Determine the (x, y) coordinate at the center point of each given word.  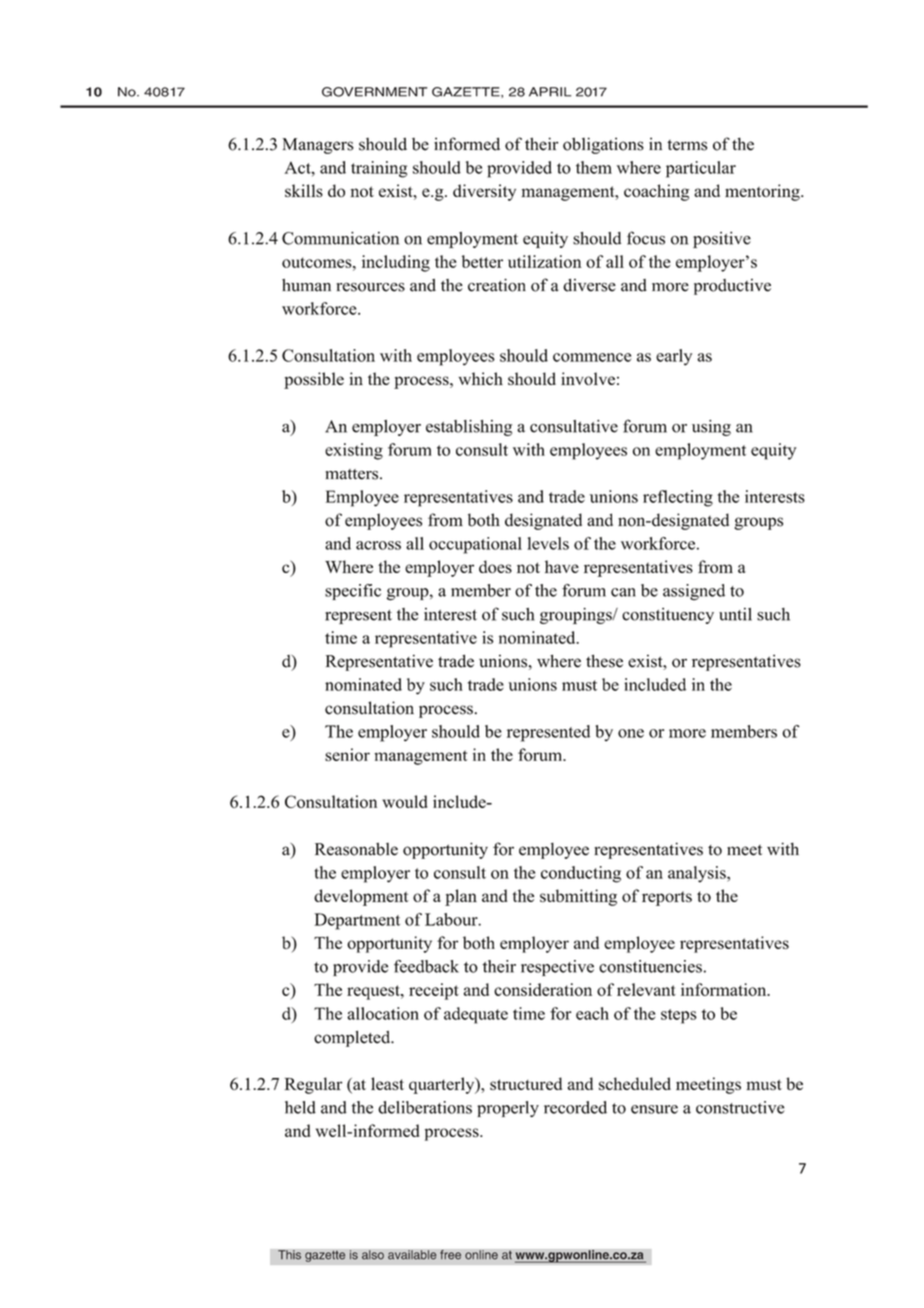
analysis (698, 874)
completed (353, 1039)
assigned (694, 592)
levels (548, 543)
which (480, 378)
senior (347, 754)
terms (687, 145)
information (725, 989)
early (674, 357)
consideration (543, 989)
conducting (581, 874)
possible (314, 380)
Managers (318, 146)
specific (353, 592)
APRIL (550, 92)
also (373, 1255)
